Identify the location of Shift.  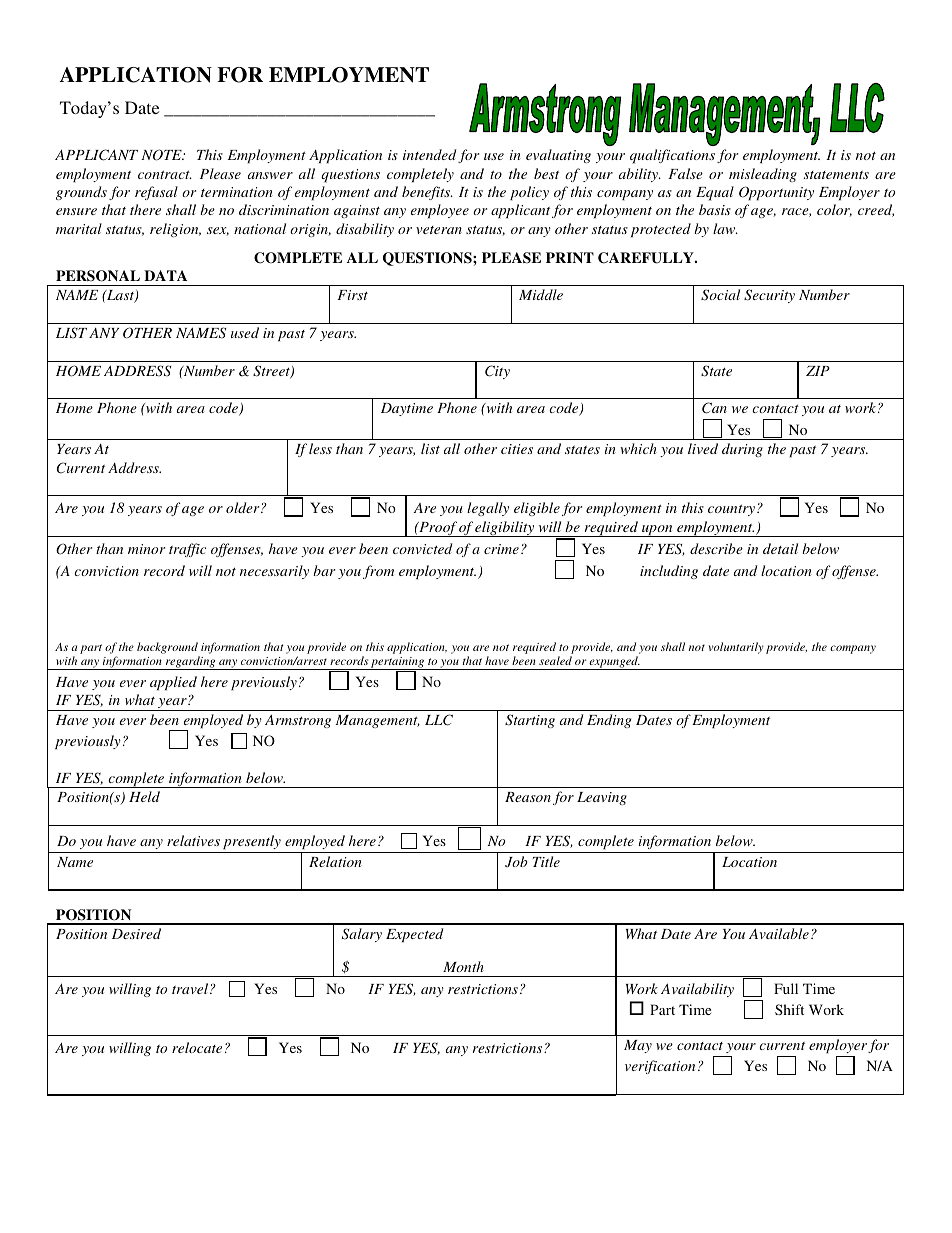
(789, 1009).
